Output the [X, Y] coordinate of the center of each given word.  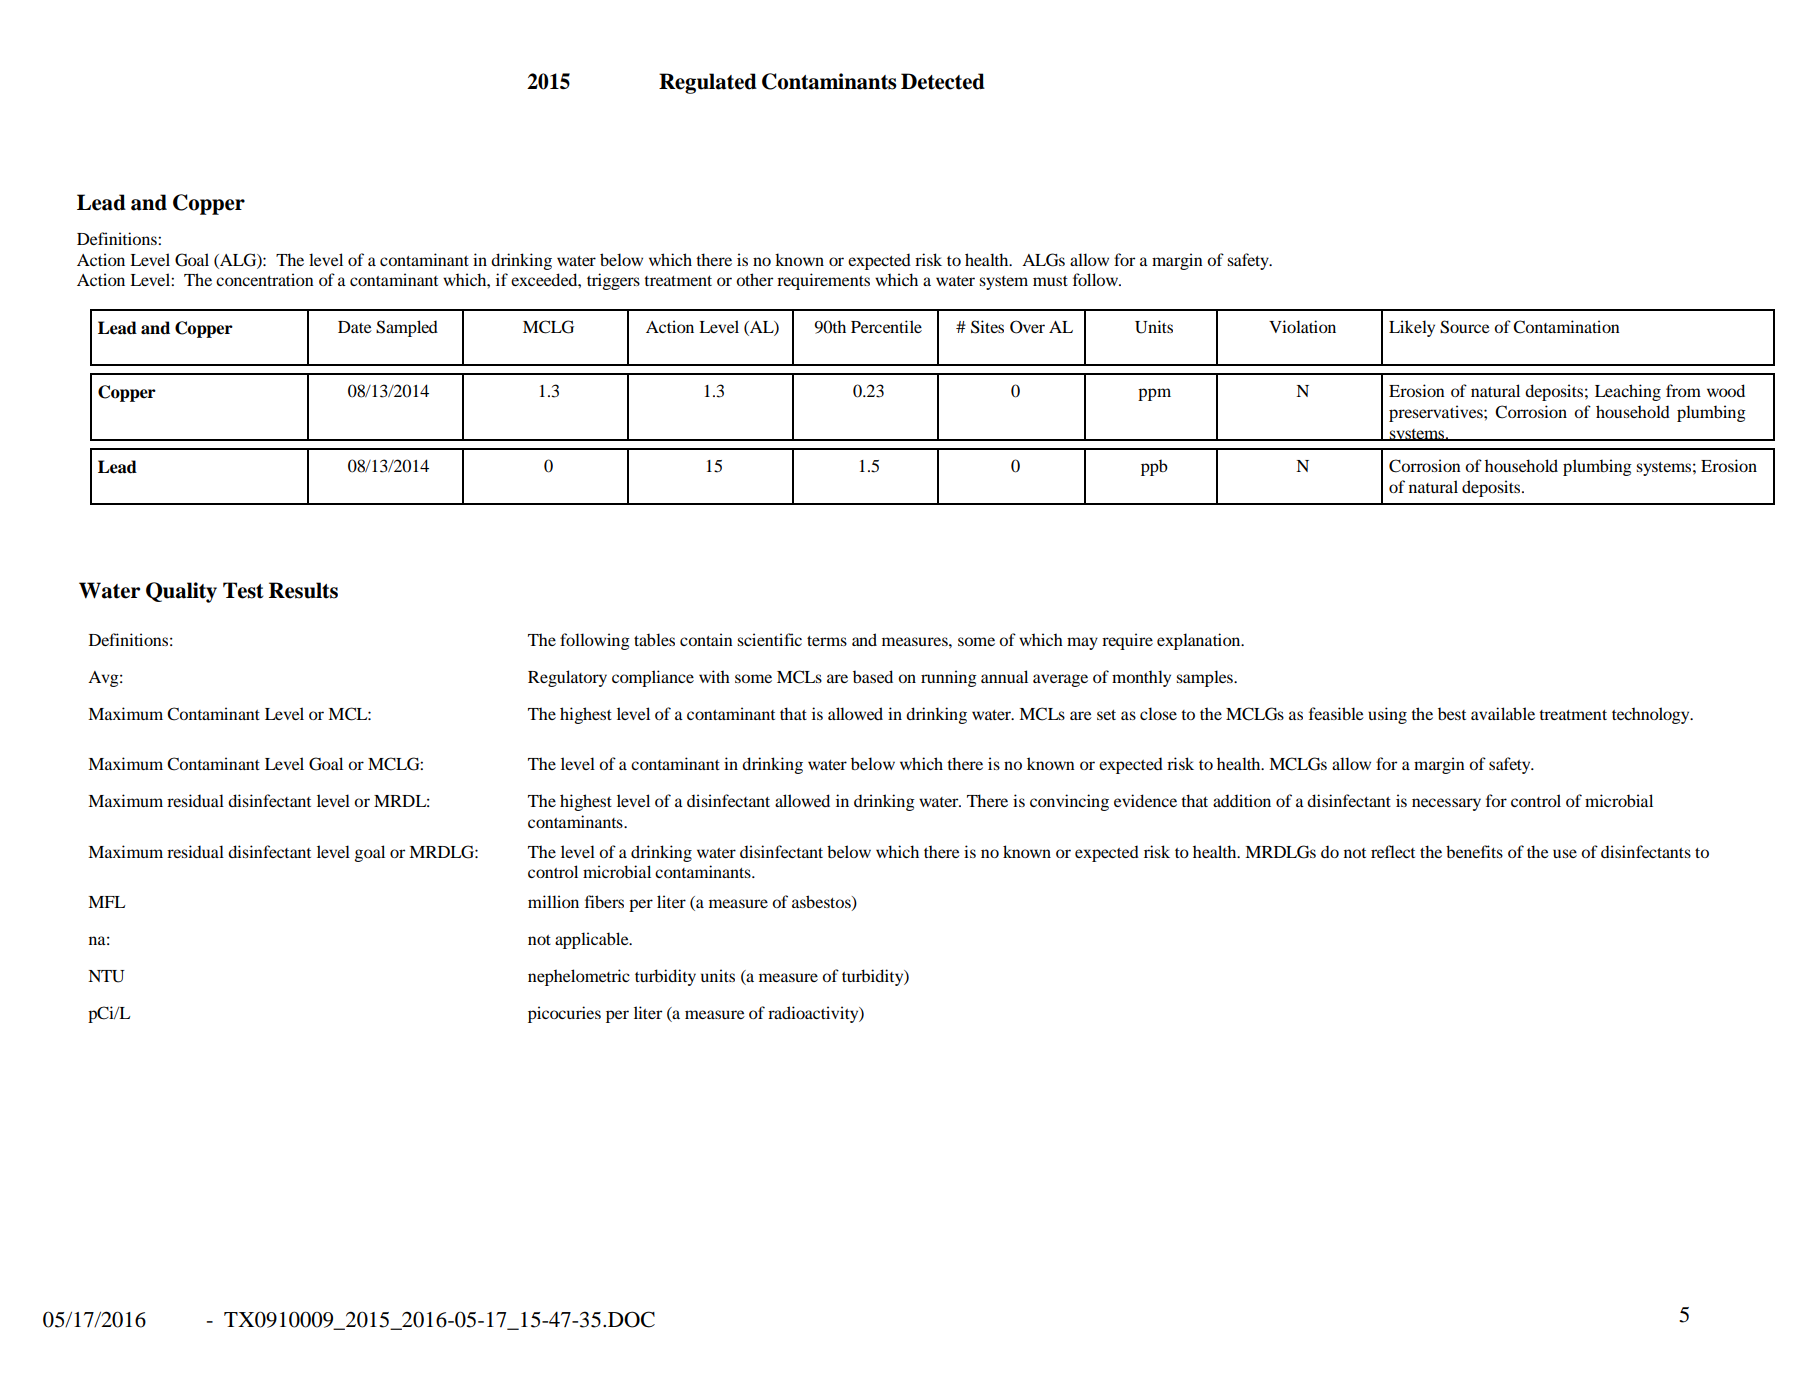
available [1503, 713]
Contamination [1566, 327]
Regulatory [567, 678]
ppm [1154, 394]
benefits [1474, 851]
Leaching [1628, 392]
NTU [106, 976]
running [949, 678]
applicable [593, 940]
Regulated [708, 83]
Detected [943, 81]
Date [355, 327]
